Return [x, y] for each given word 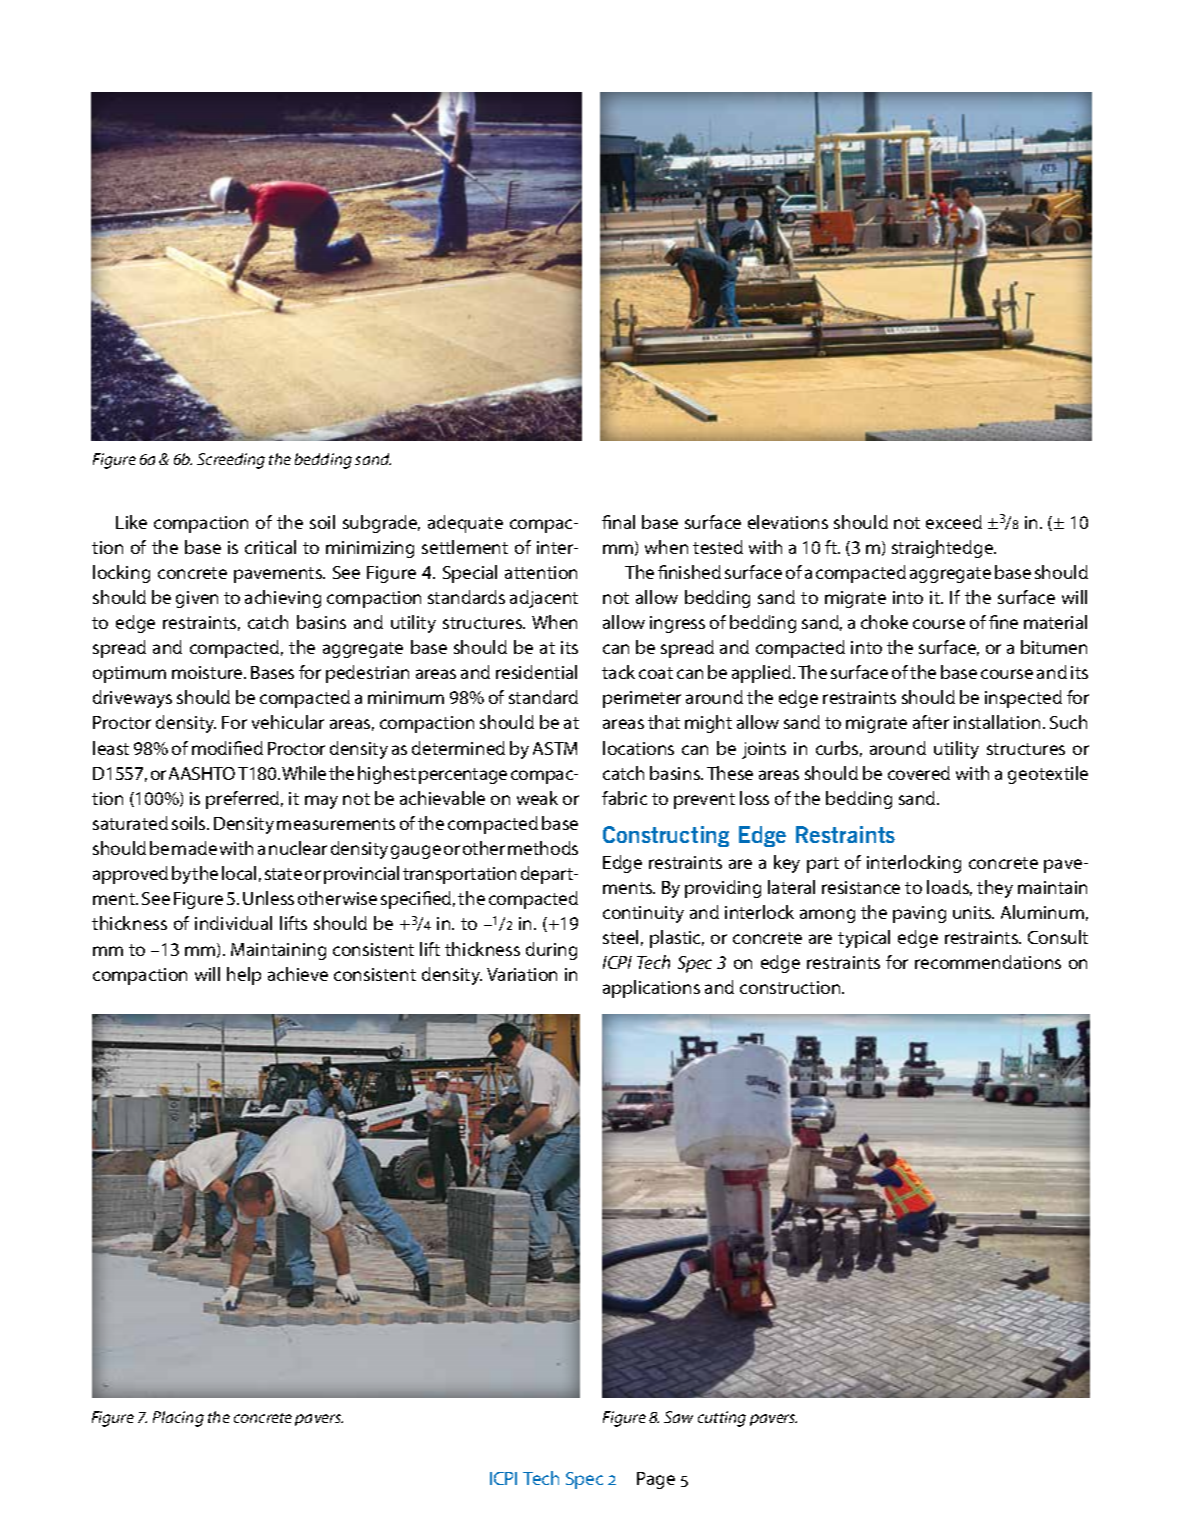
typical [864, 939]
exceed [954, 522]
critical [270, 547]
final [618, 522]
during [551, 951]
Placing [178, 1419]
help [244, 976]
